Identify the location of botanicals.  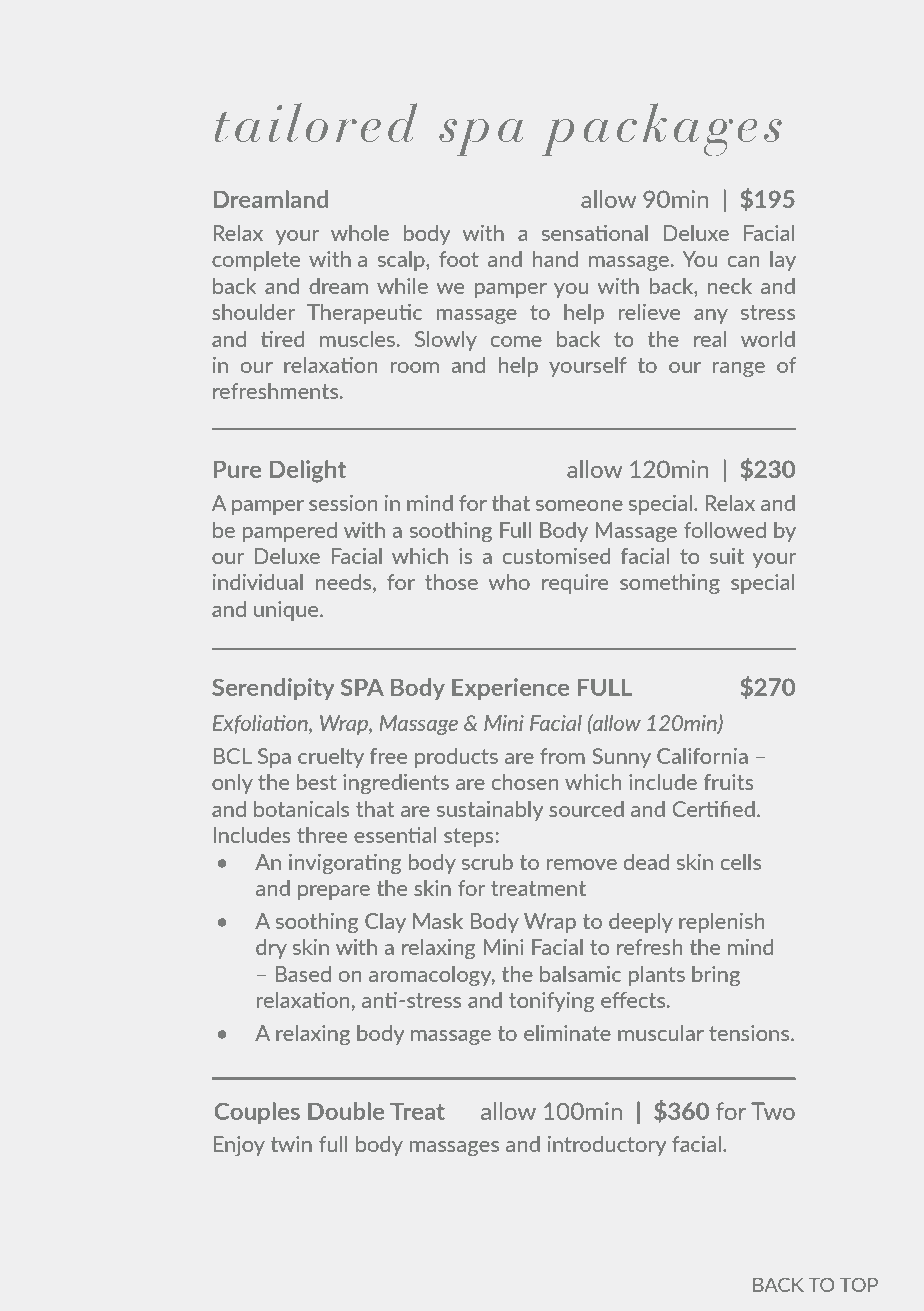
(301, 809).
